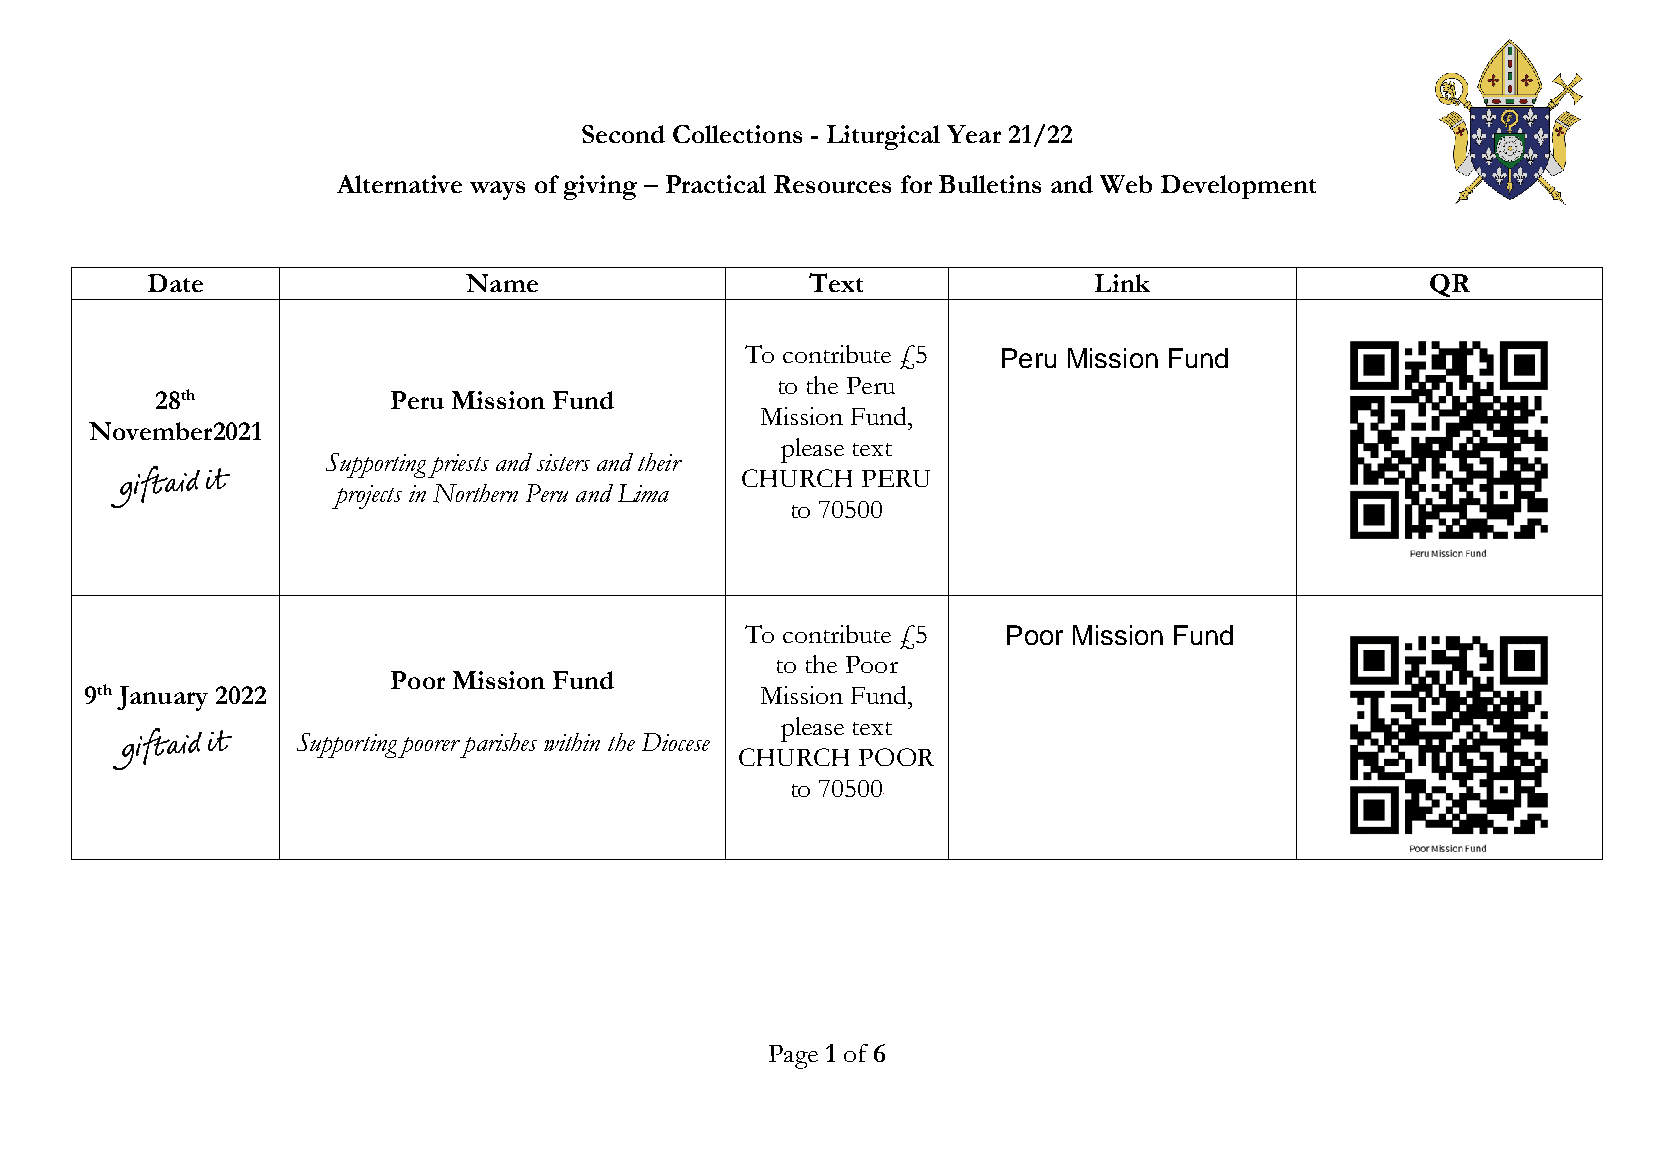  What do you see at coordinates (475, 493) in the screenshot?
I see `Northern` at bounding box center [475, 493].
